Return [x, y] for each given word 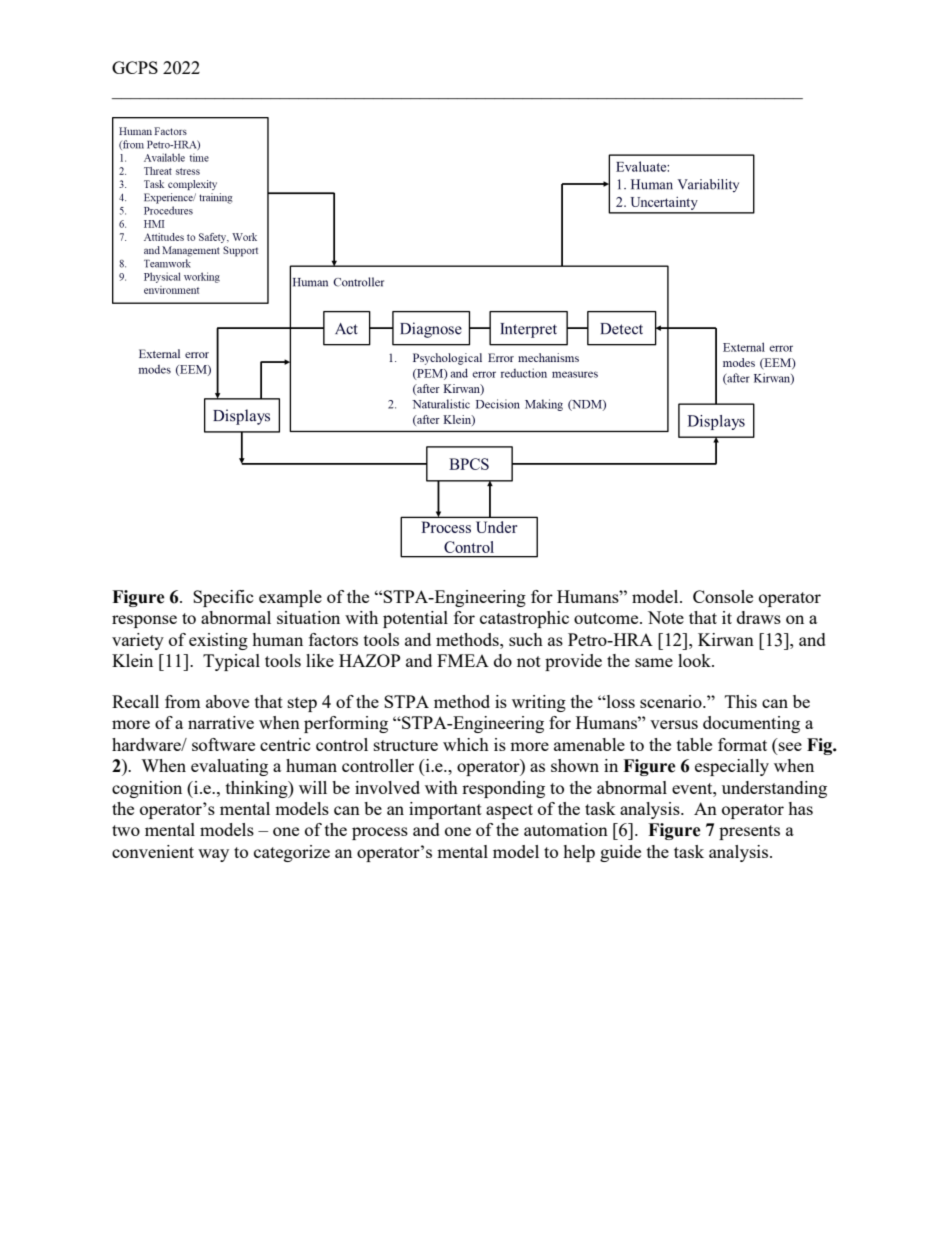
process [380, 833]
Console [723, 596]
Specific [223, 598]
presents [749, 832]
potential [415, 619]
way [213, 855]
